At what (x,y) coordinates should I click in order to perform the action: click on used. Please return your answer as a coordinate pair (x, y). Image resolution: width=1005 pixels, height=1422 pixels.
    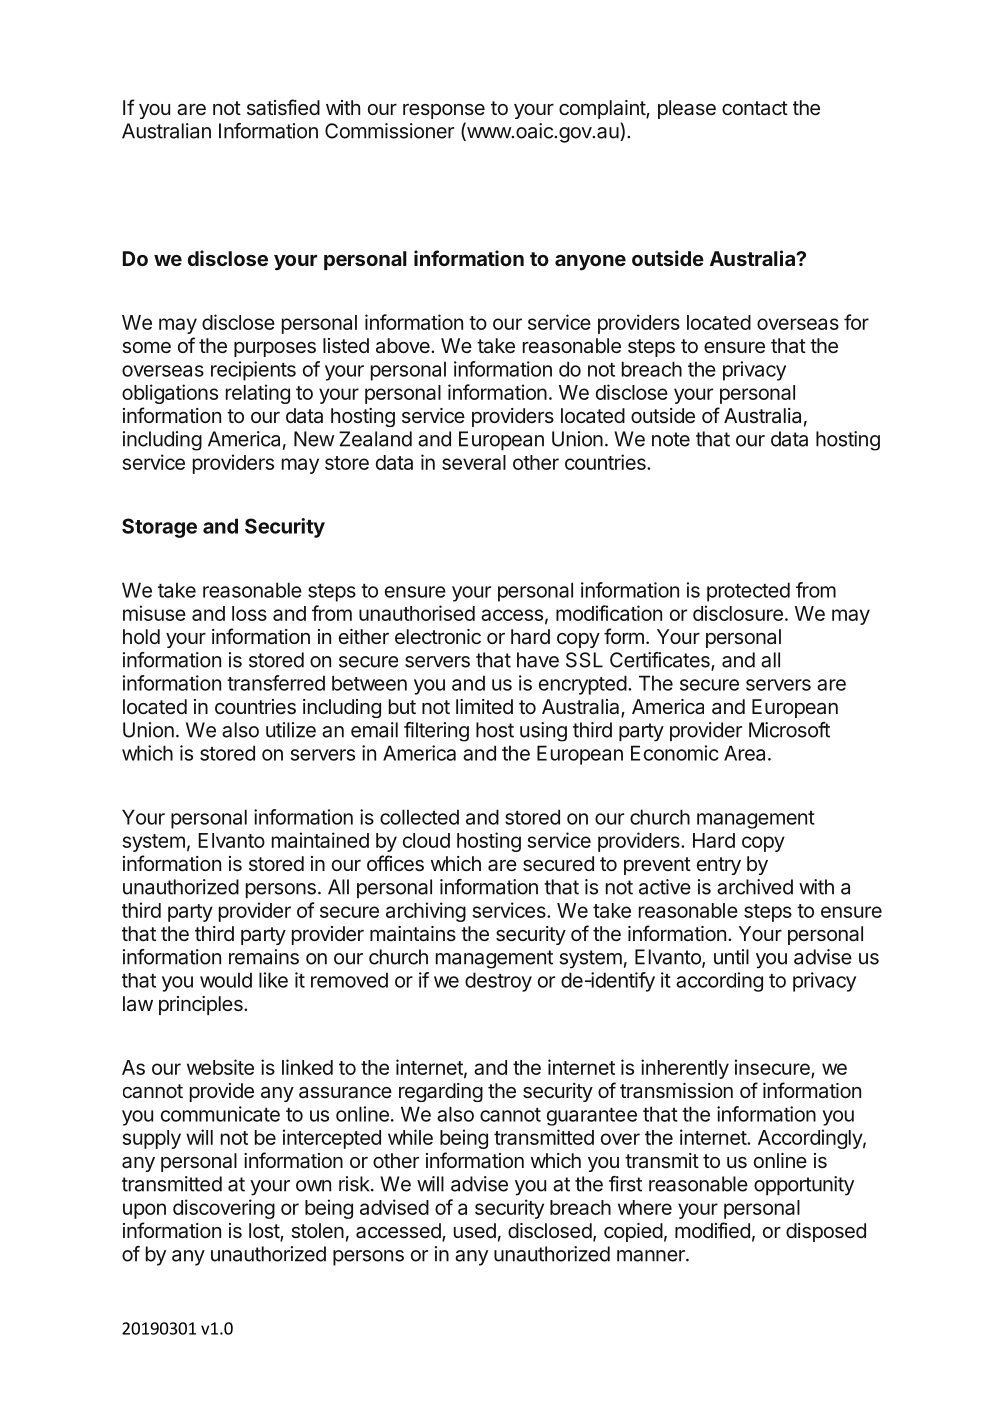
    Looking at the image, I should click on (475, 1230).
